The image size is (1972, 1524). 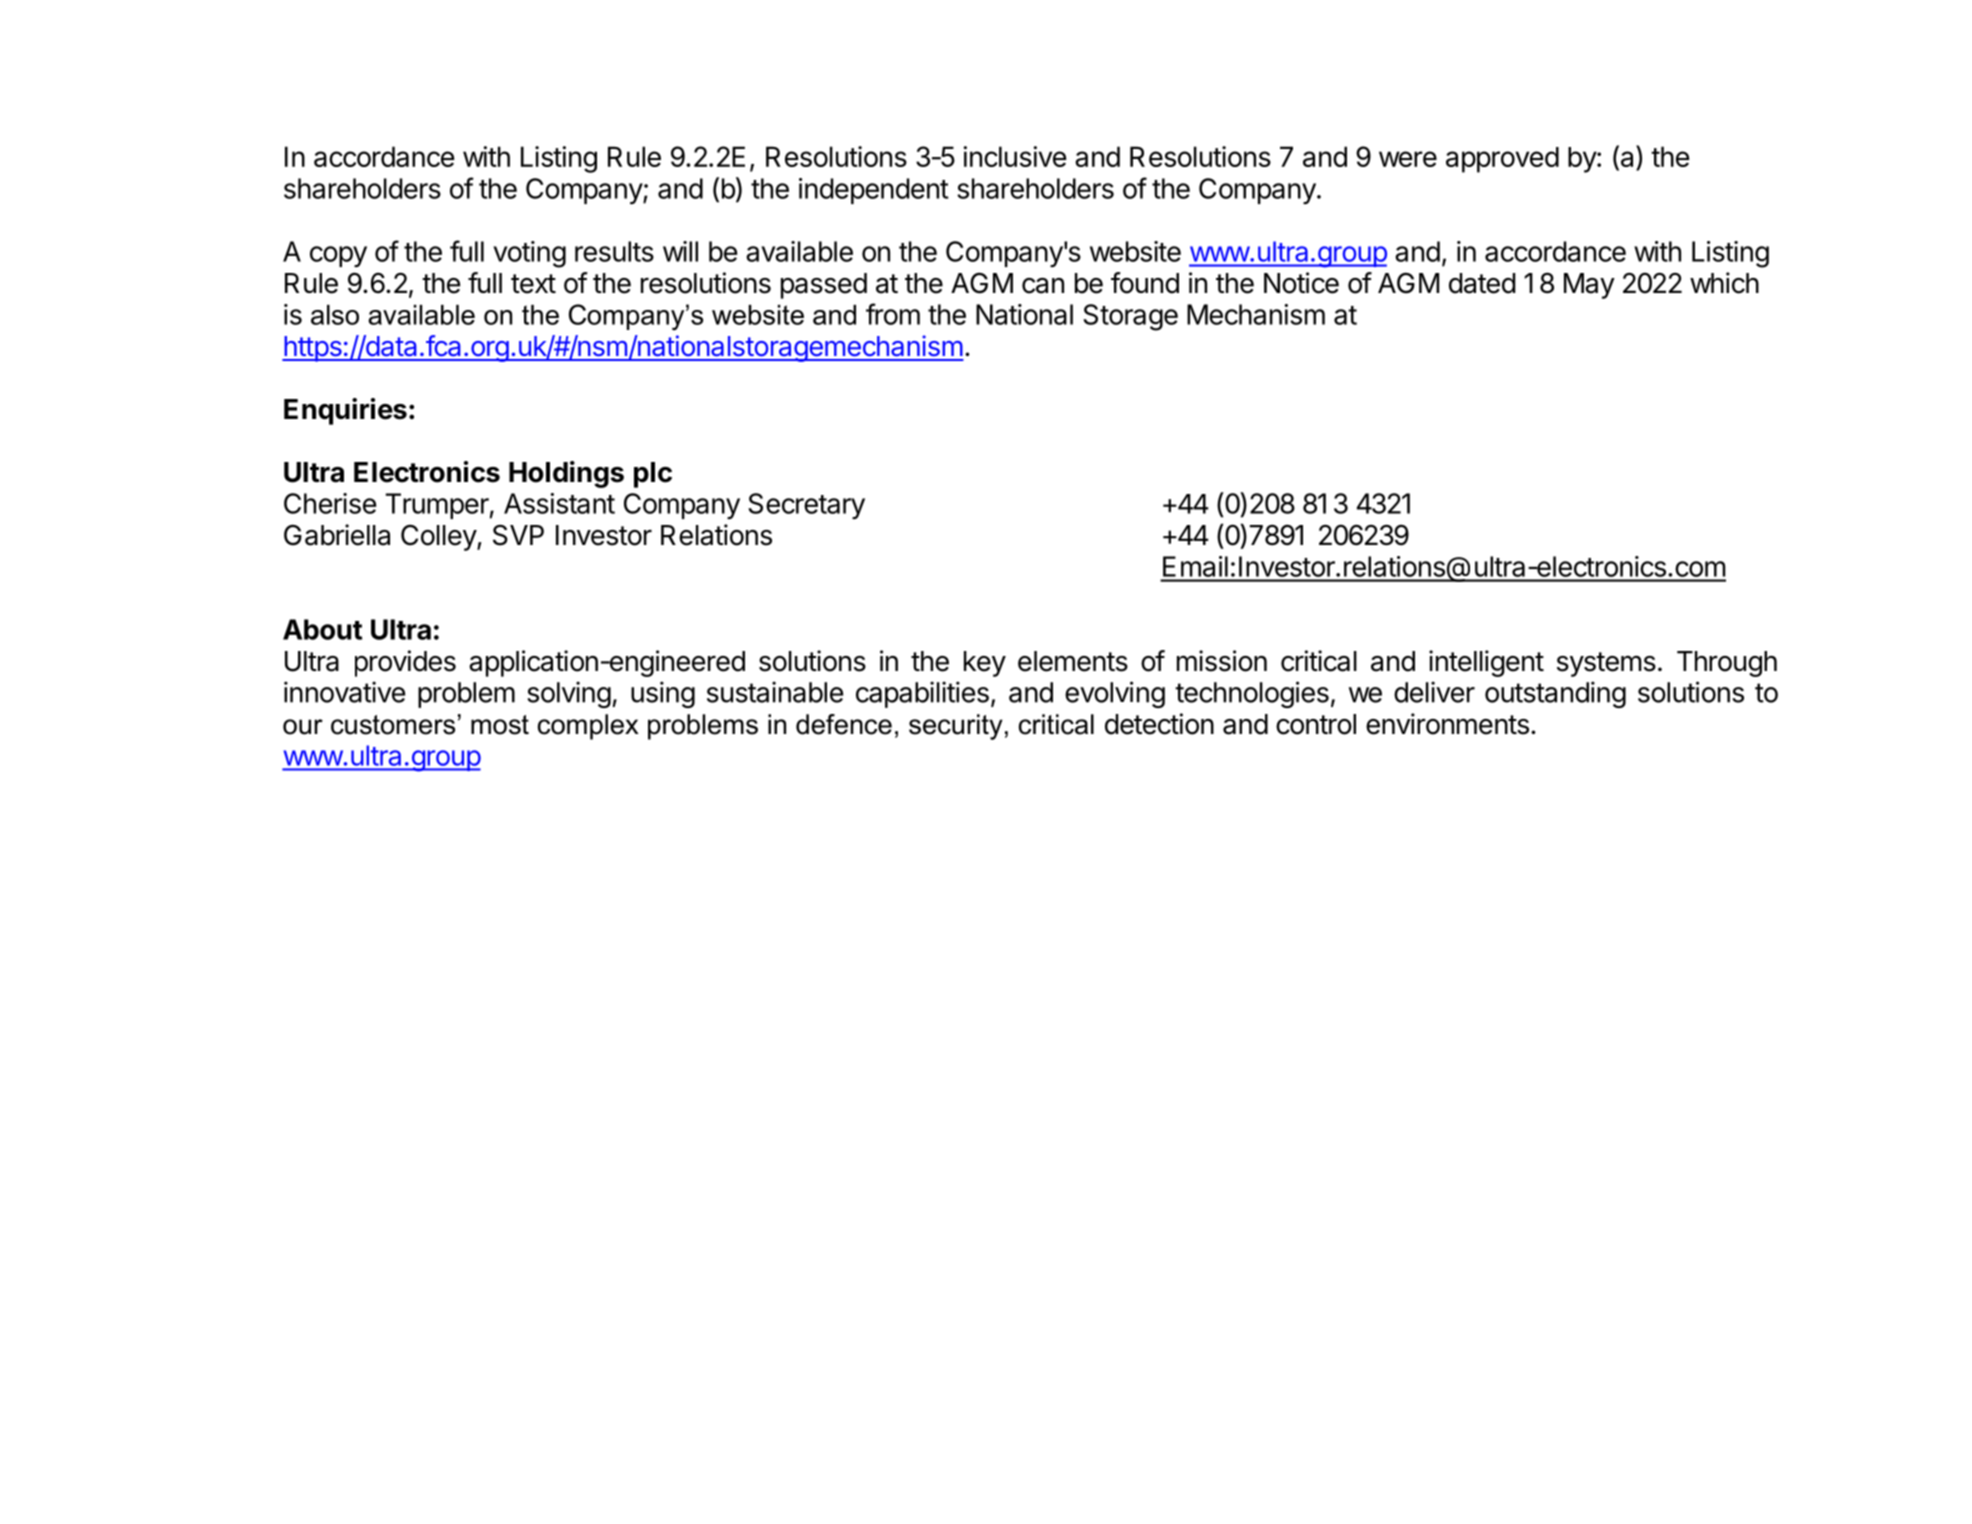 What do you see at coordinates (529, 254) in the document?
I see `voting` at bounding box center [529, 254].
